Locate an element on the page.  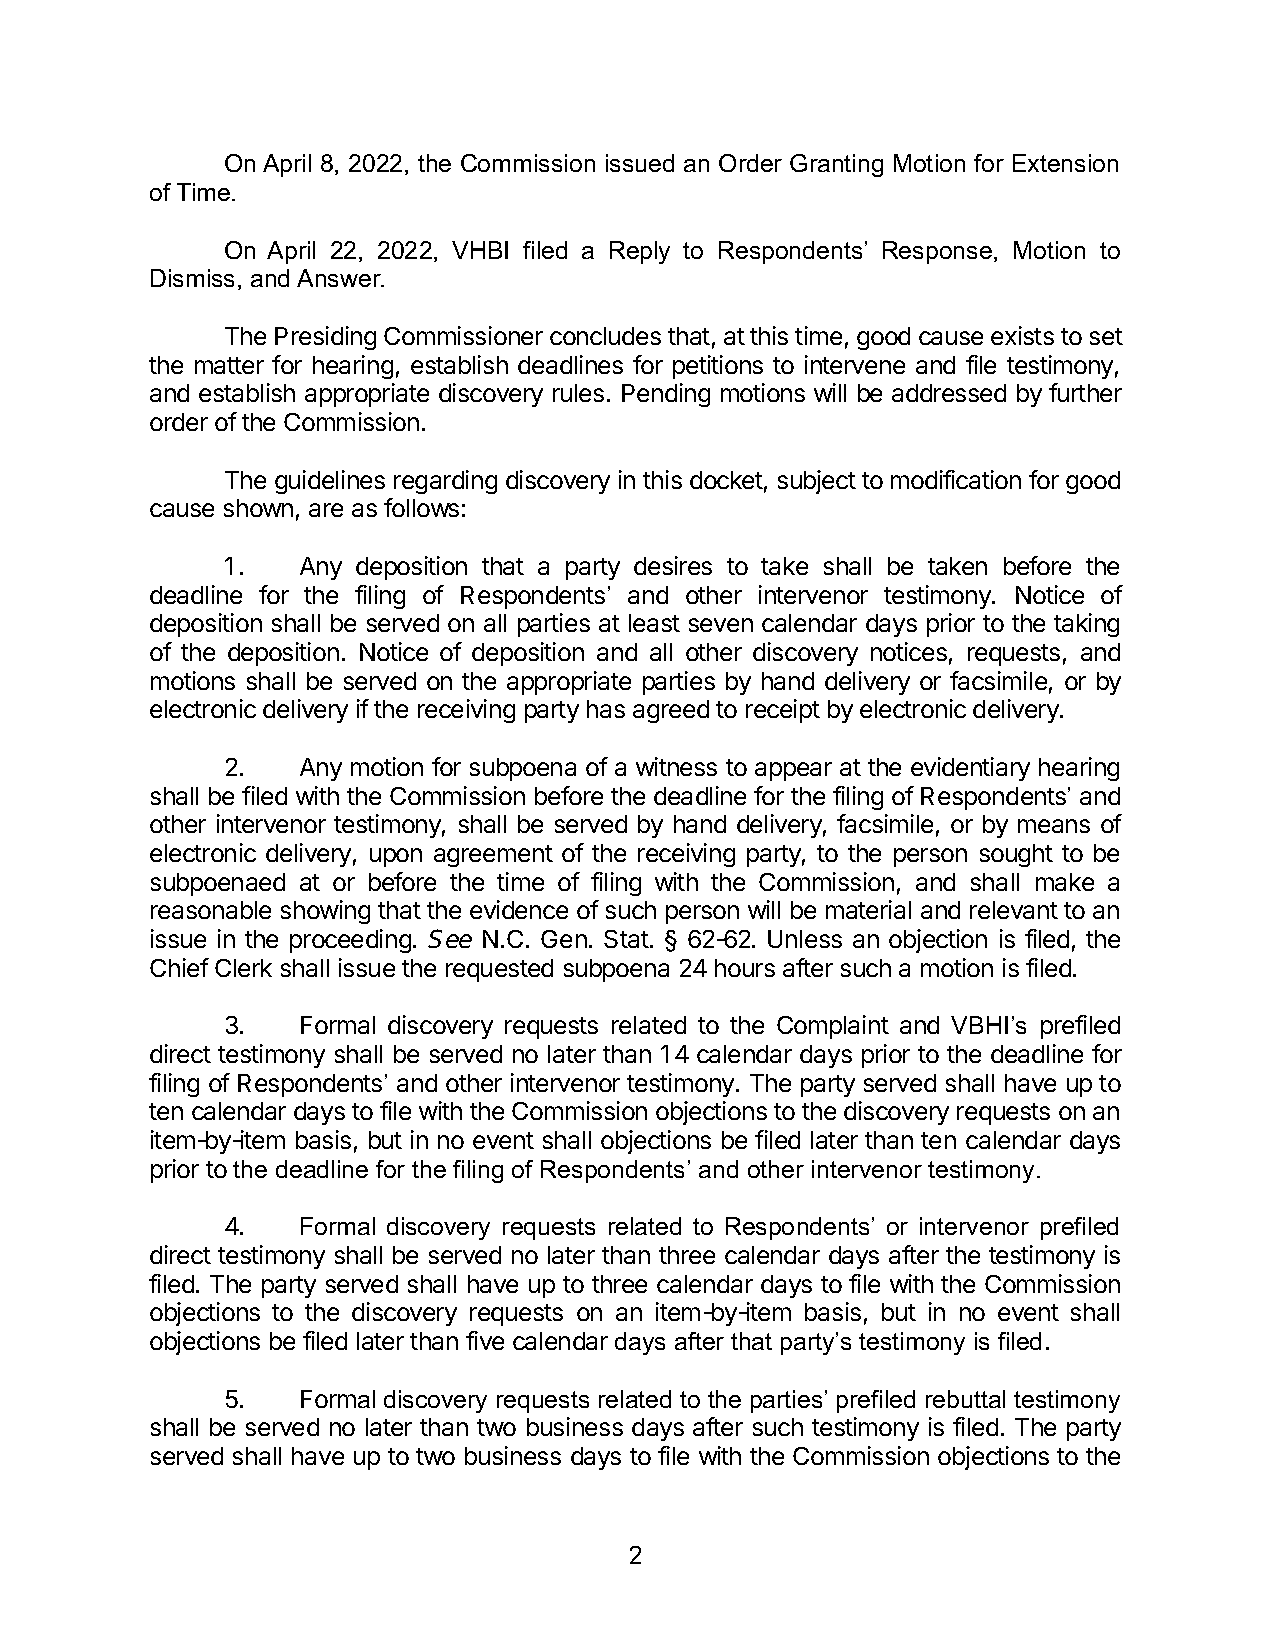
rebuttal is located at coordinates (965, 1399).
